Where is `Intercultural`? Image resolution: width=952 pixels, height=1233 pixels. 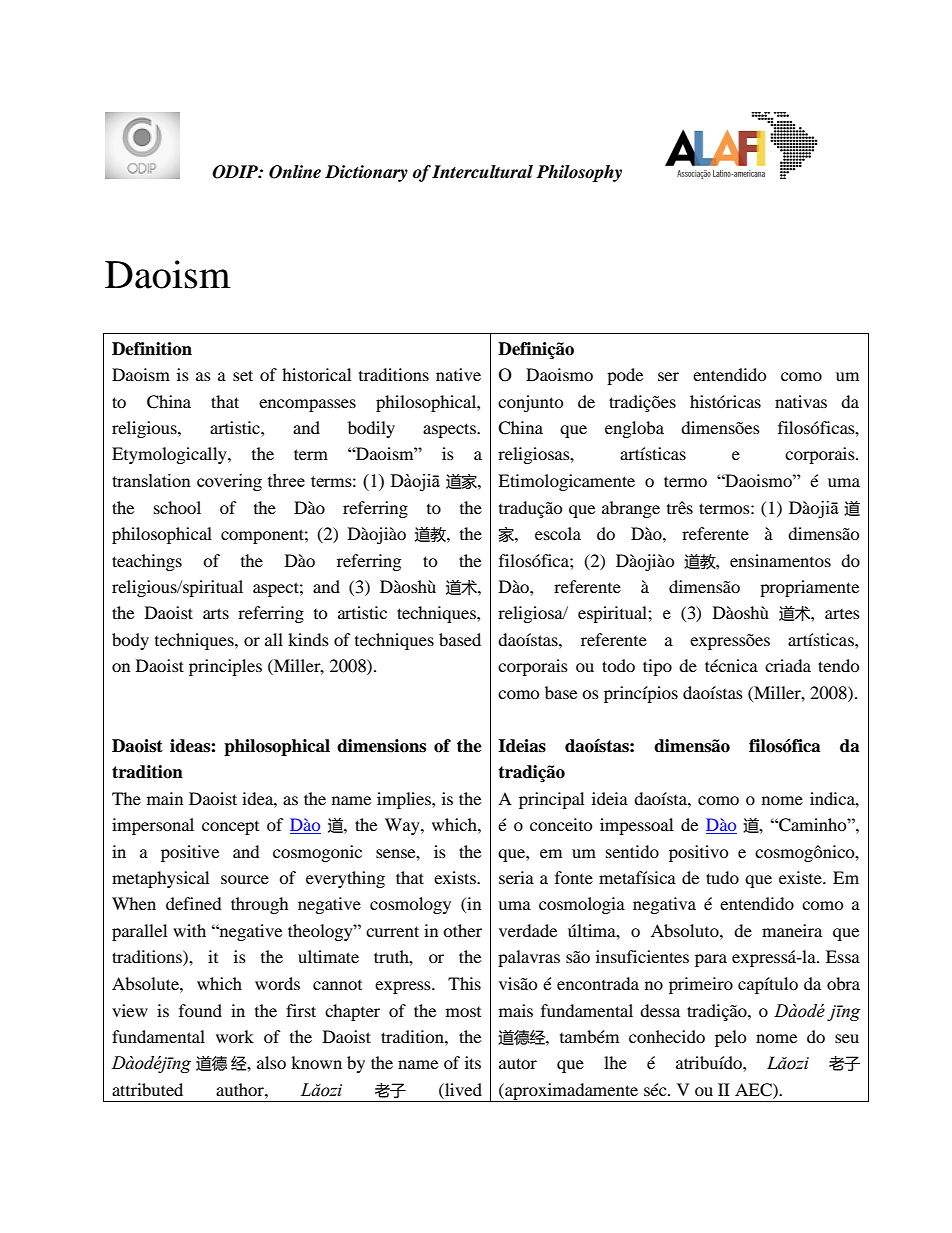 Intercultural is located at coordinates (482, 172).
